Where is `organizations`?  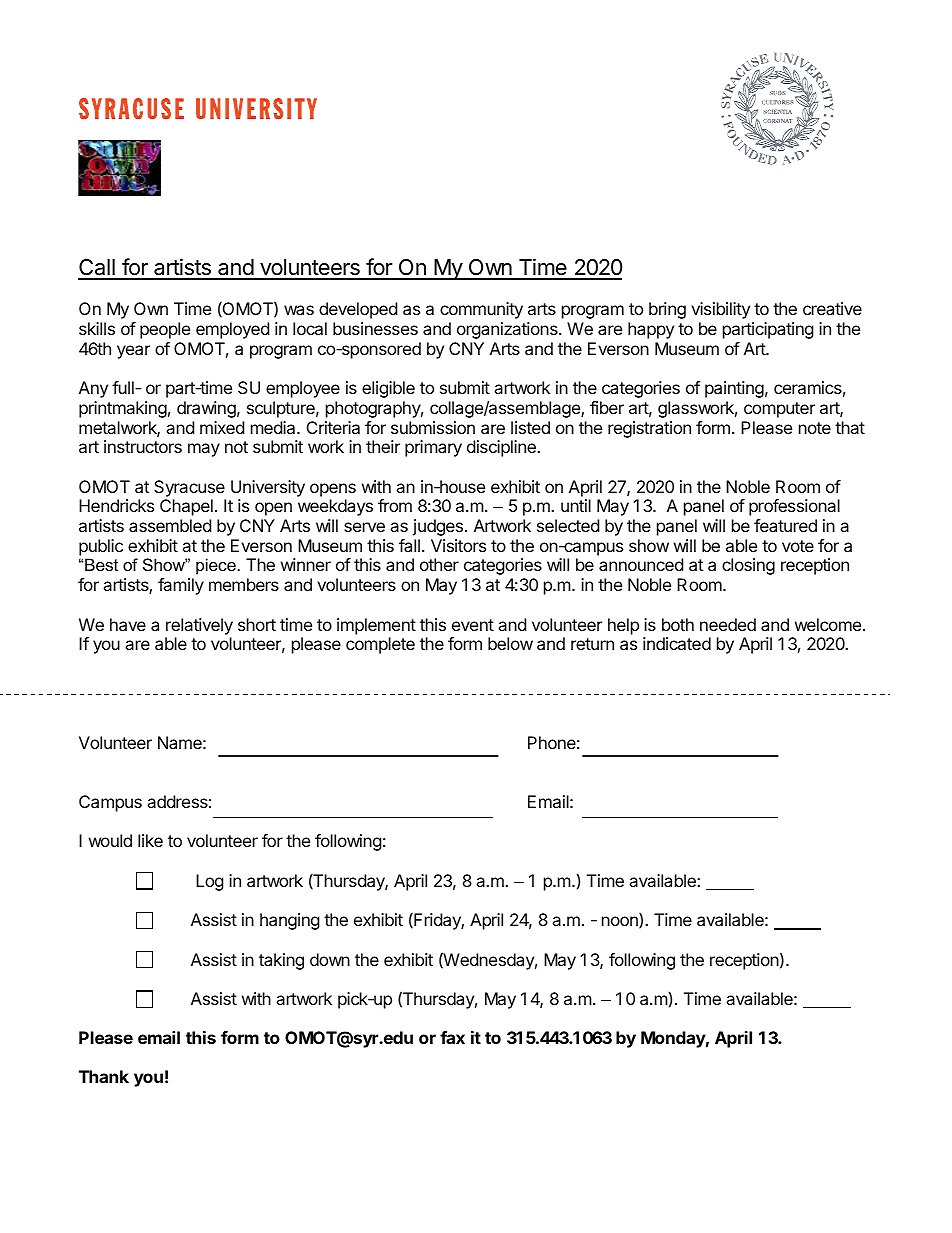 organizations is located at coordinates (508, 330).
